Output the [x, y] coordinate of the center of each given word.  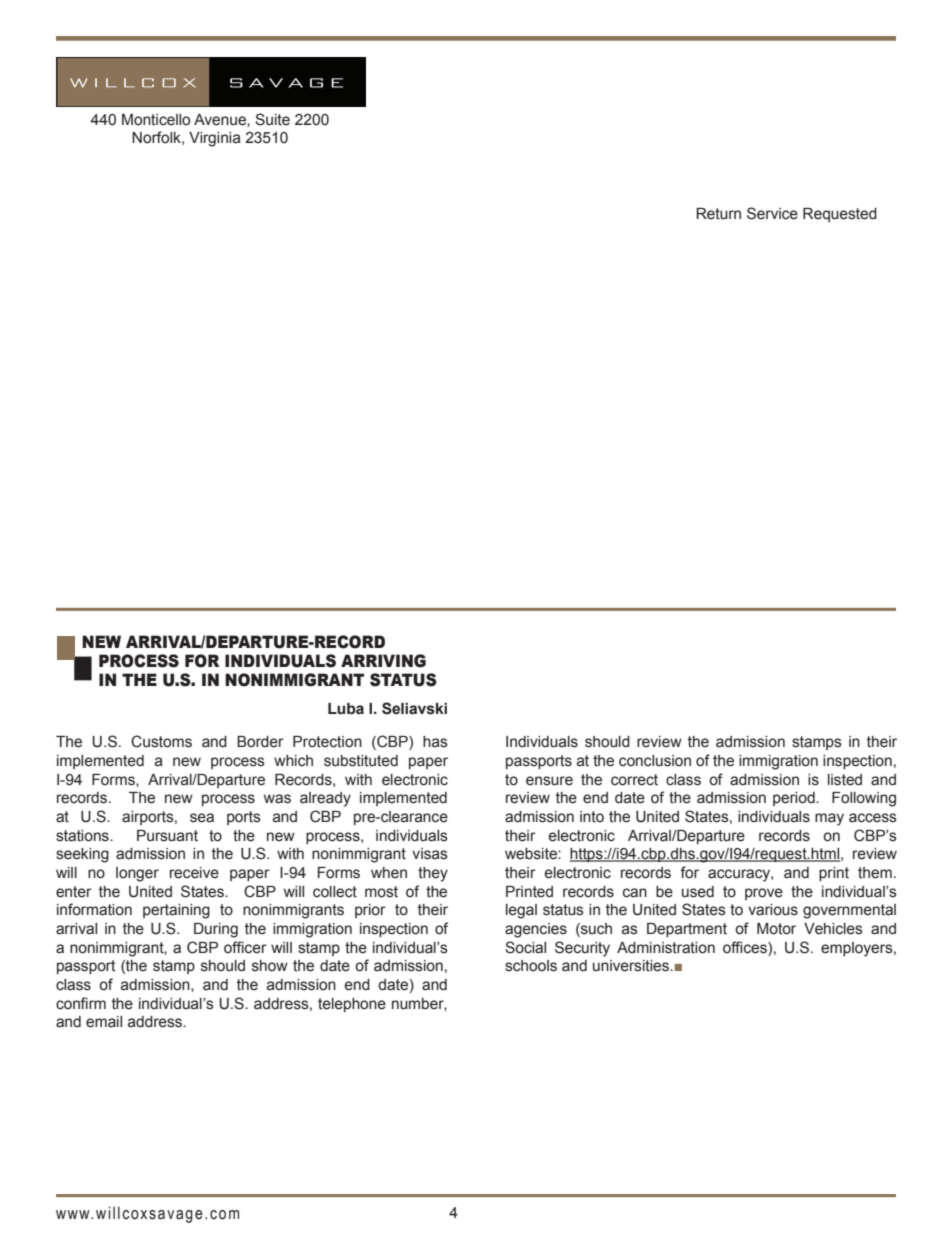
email [104, 1022]
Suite [272, 119]
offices [746, 947]
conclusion [655, 761]
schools [531, 966]
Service [772, 213]
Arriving [383, 661]
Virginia [215, 139]
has [435, 742]
